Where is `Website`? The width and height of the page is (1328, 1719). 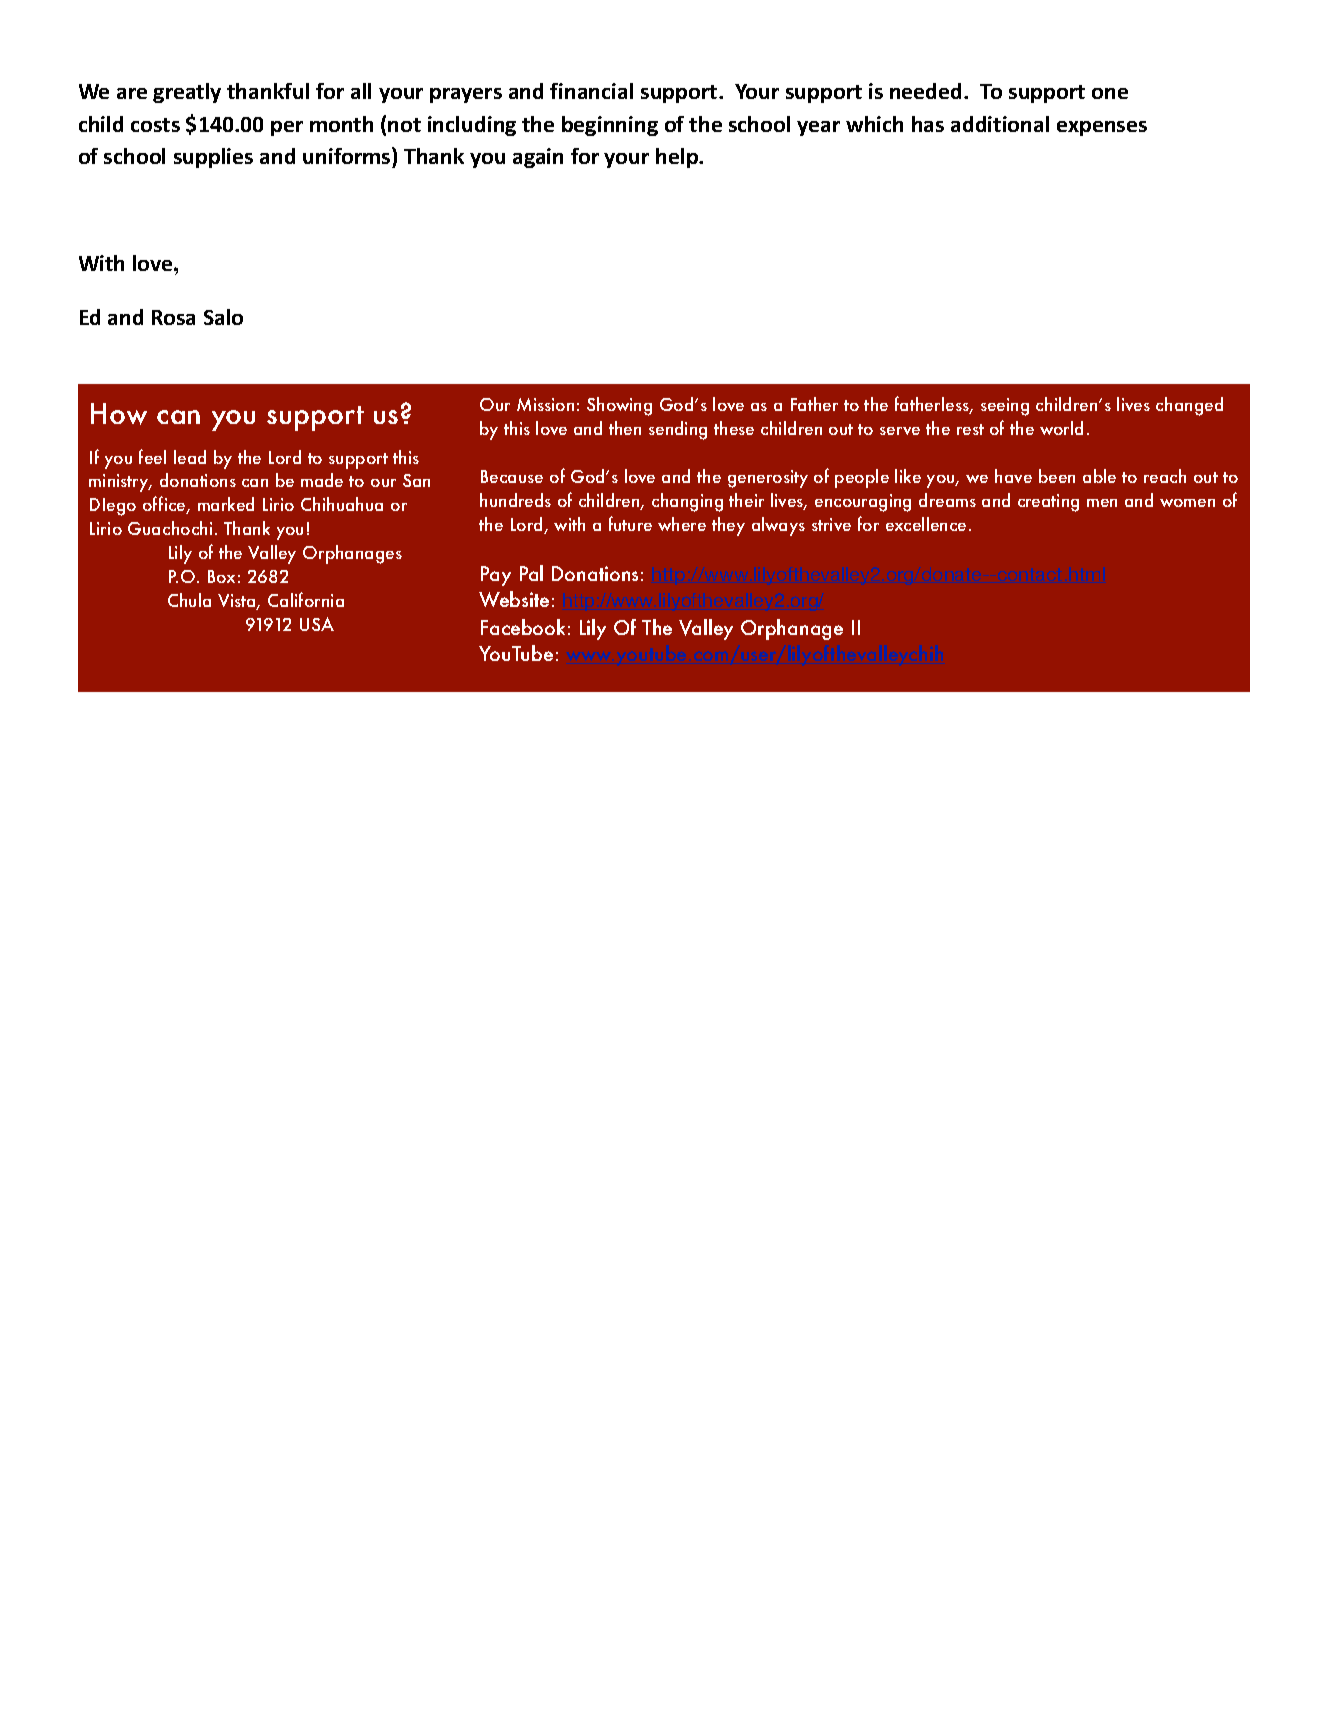
Website is located at coordinates (514, 599).
